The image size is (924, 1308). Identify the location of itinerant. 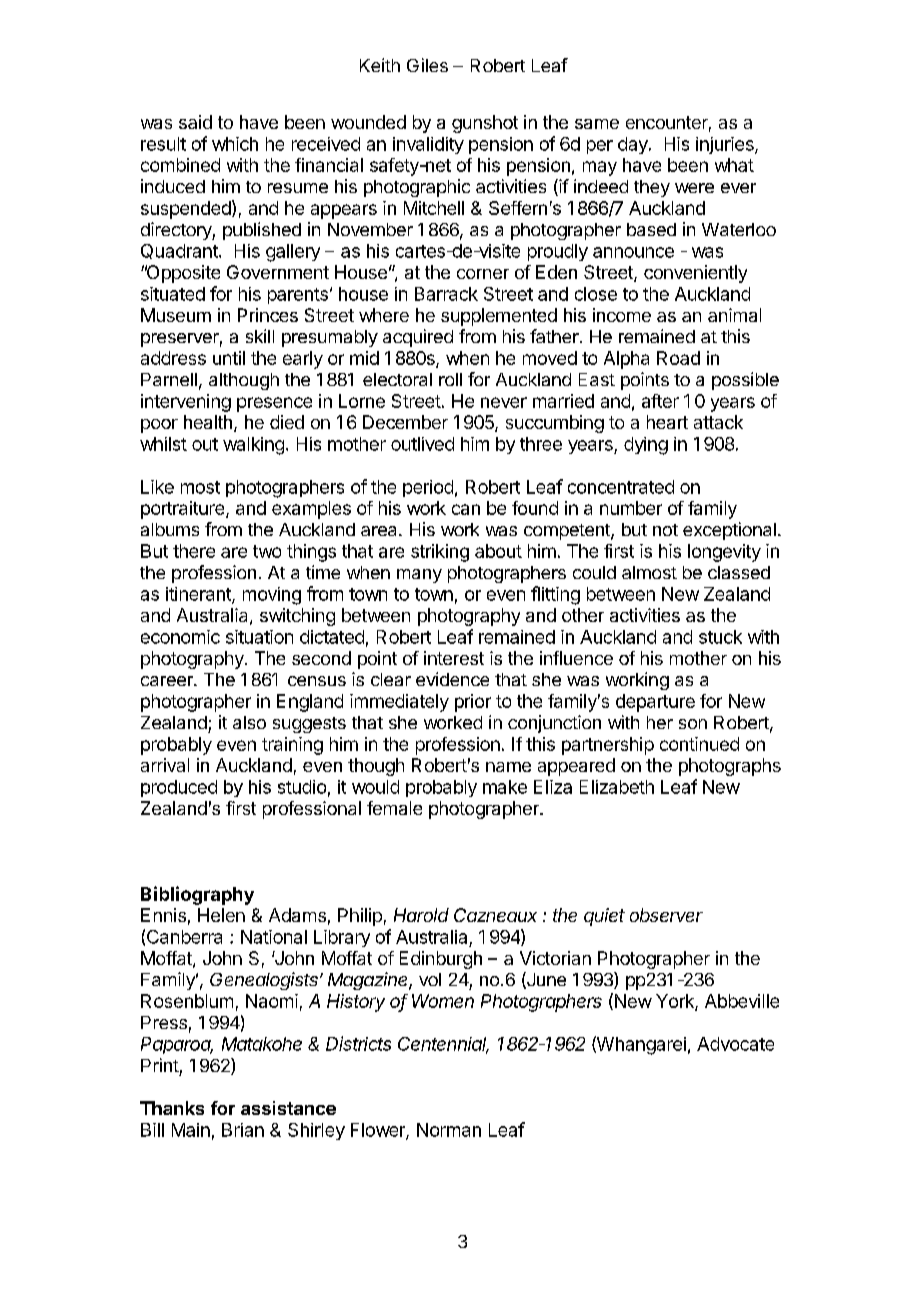
(199, 595).
